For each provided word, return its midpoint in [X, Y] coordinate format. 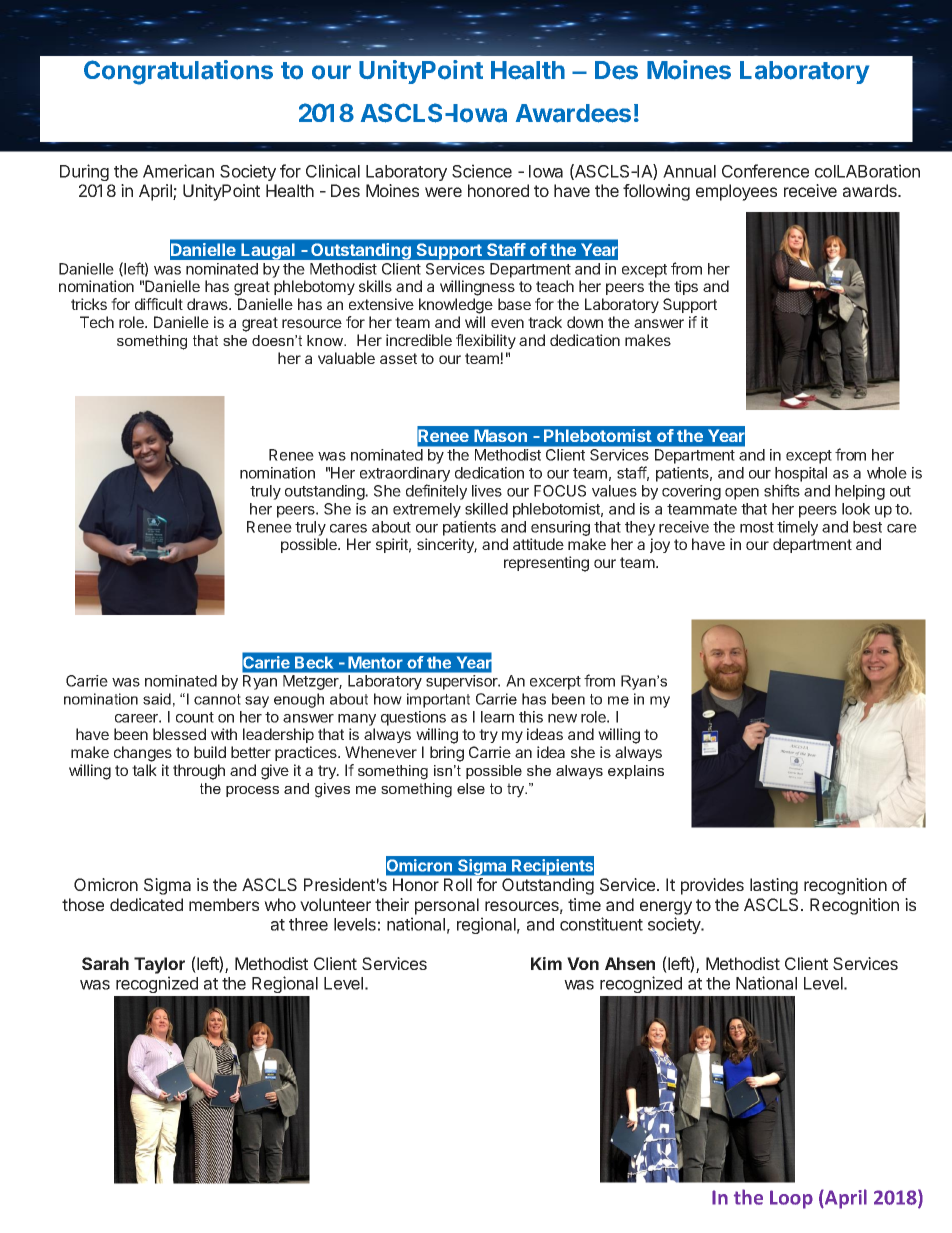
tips [686, 287]
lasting [774, 886]
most [757, 527]
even [507, 323]
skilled [486, 509]
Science [482, 171]
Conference [765, 171]
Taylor [159, 965]
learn [497, 717]
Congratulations [178, 72]
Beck [314, 662]
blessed [179, 734]
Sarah [105, 963]
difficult [159, 304]
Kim [546, 963]
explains [636, 772]
